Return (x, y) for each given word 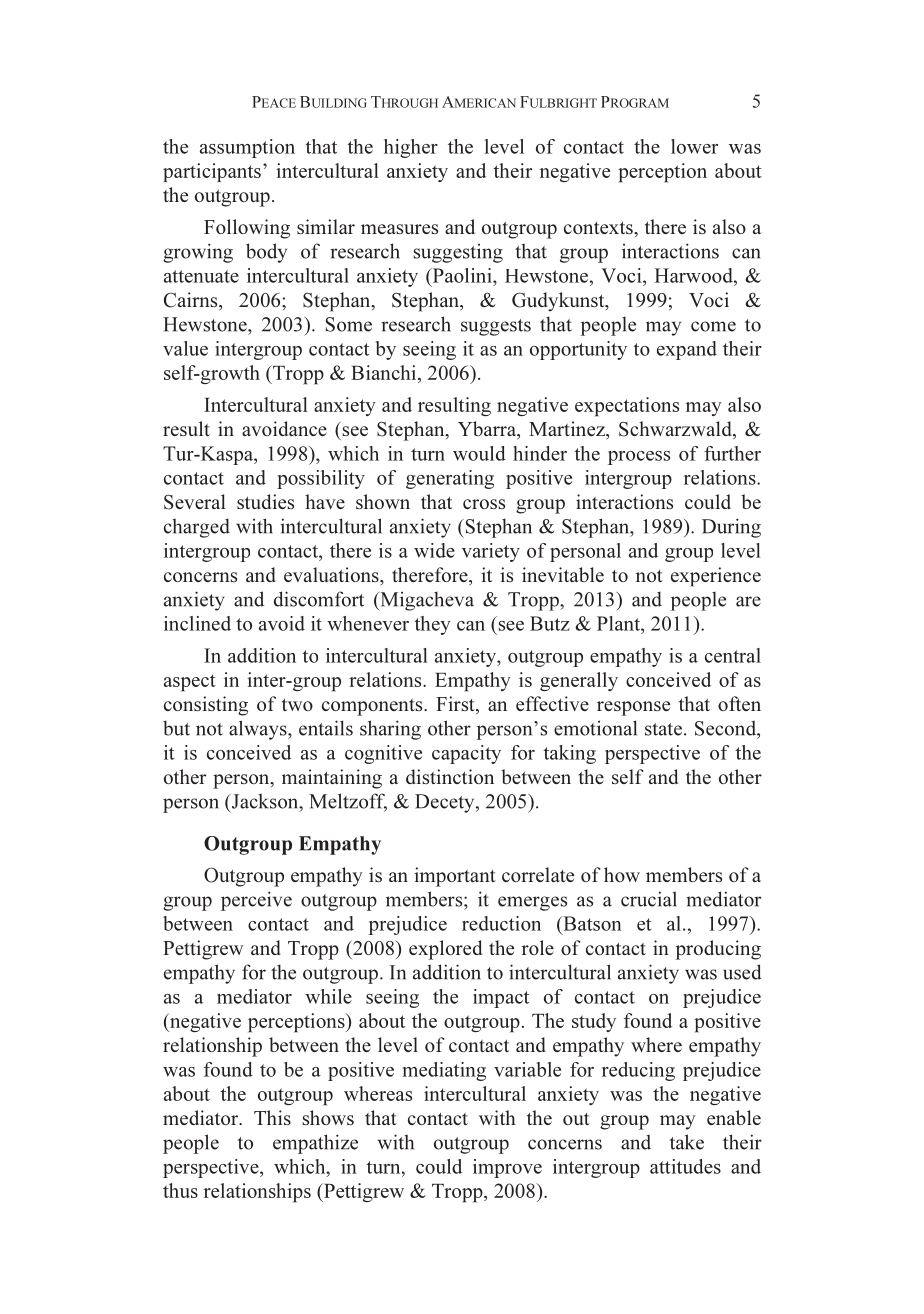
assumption (247, 148)
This (272, 1117)
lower (694, 146)
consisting (206, 706)
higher (411, 148)
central (733, 655)
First (456, 705)
